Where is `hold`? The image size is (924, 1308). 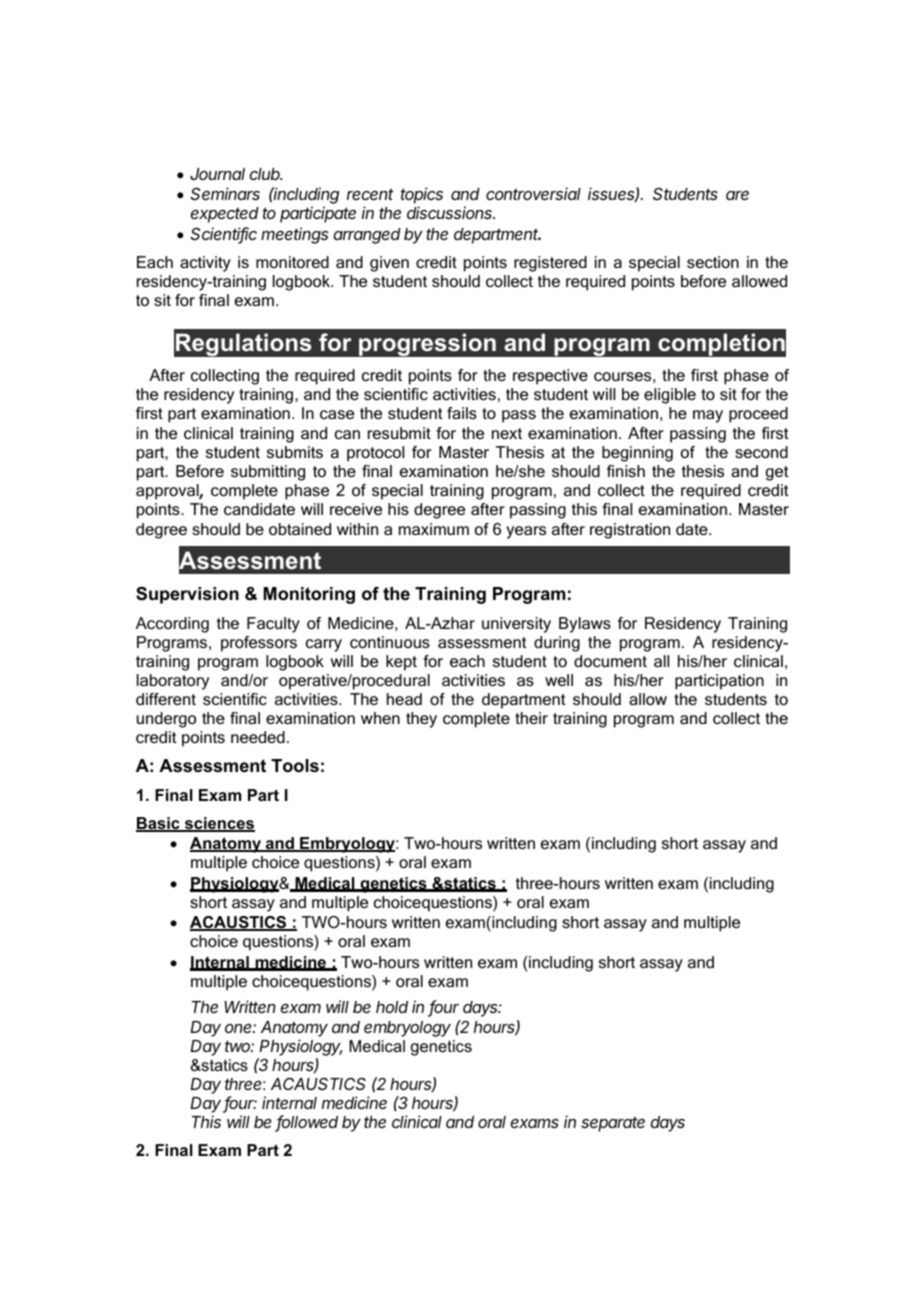
hold is located at coordinates (392, 1007).
